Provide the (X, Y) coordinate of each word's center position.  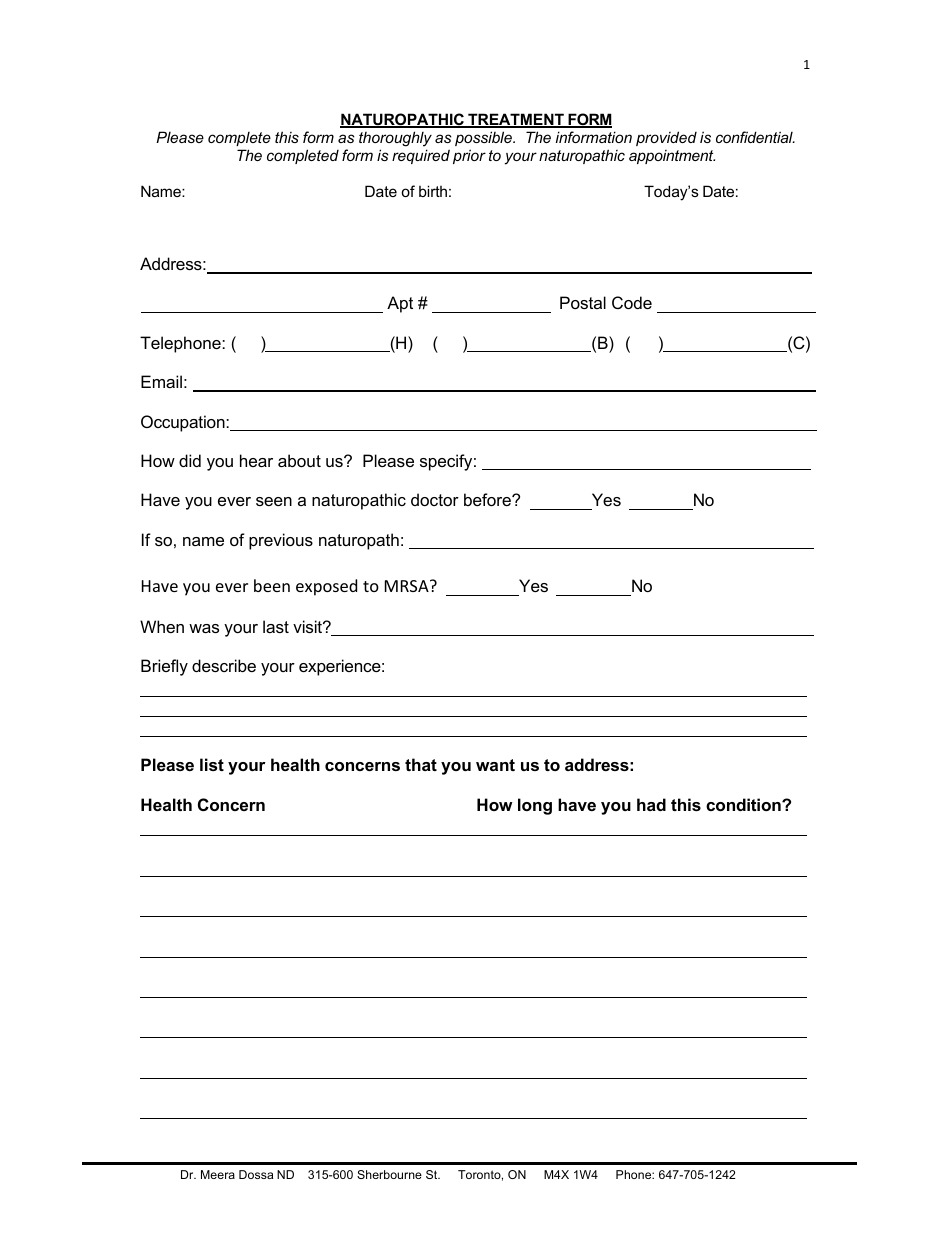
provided (666, 138)
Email (161, 381)
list (212, 764)
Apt (400, 304)
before (488, 499)
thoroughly (395, 139)
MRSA (408, 586)
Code (632, 302)
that (421, 764)
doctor (435, 499)
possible (485, 138)
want (495, 765)
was (204, 628)
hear (256, 460)
